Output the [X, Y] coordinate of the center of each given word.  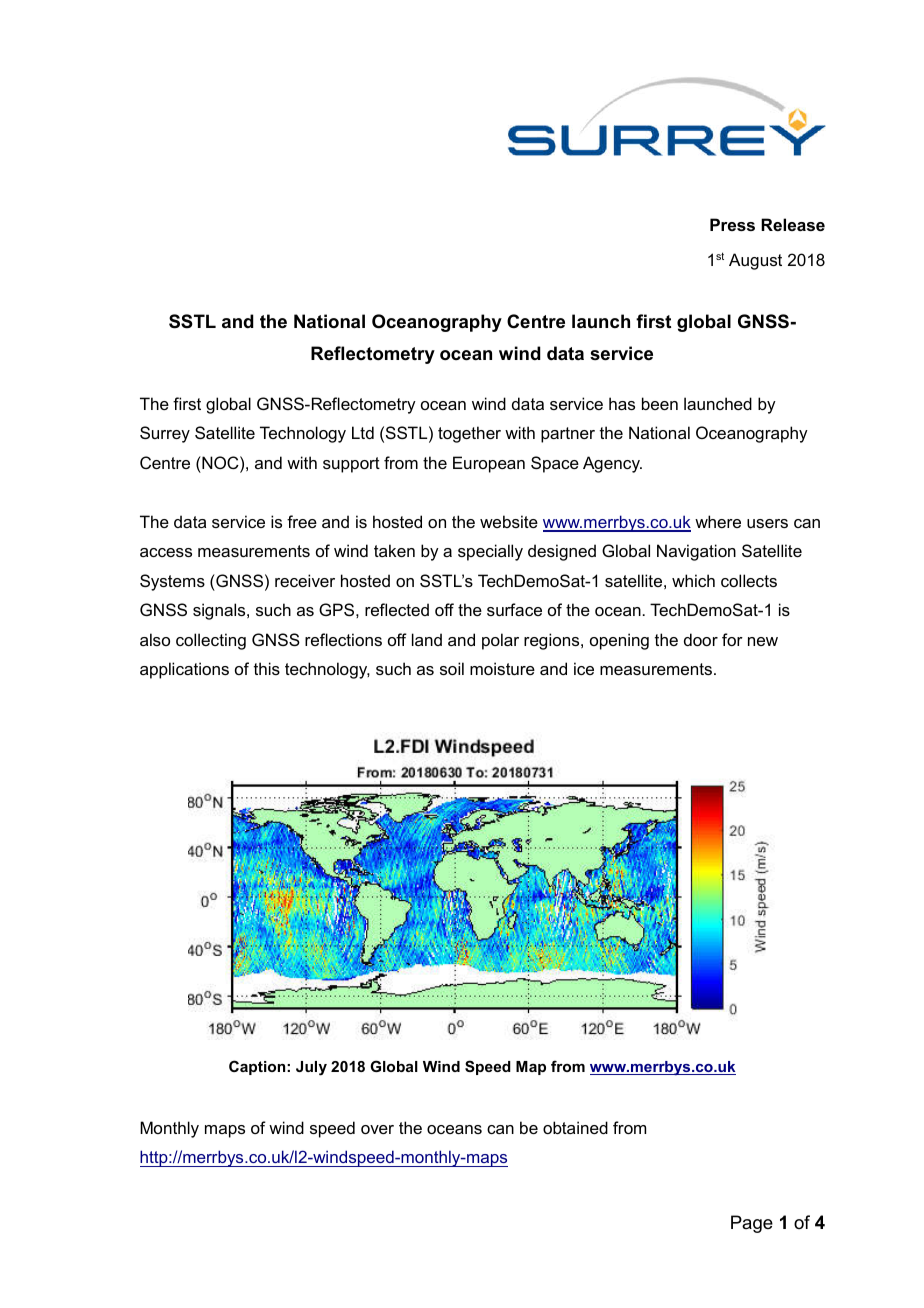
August [755, 261]
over [377, 1129]
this [267, 668]
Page [752, 1224]
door [701, 639]
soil [452, 668]
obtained [575, 1127]
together [469, 434]
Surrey [165, 434]
